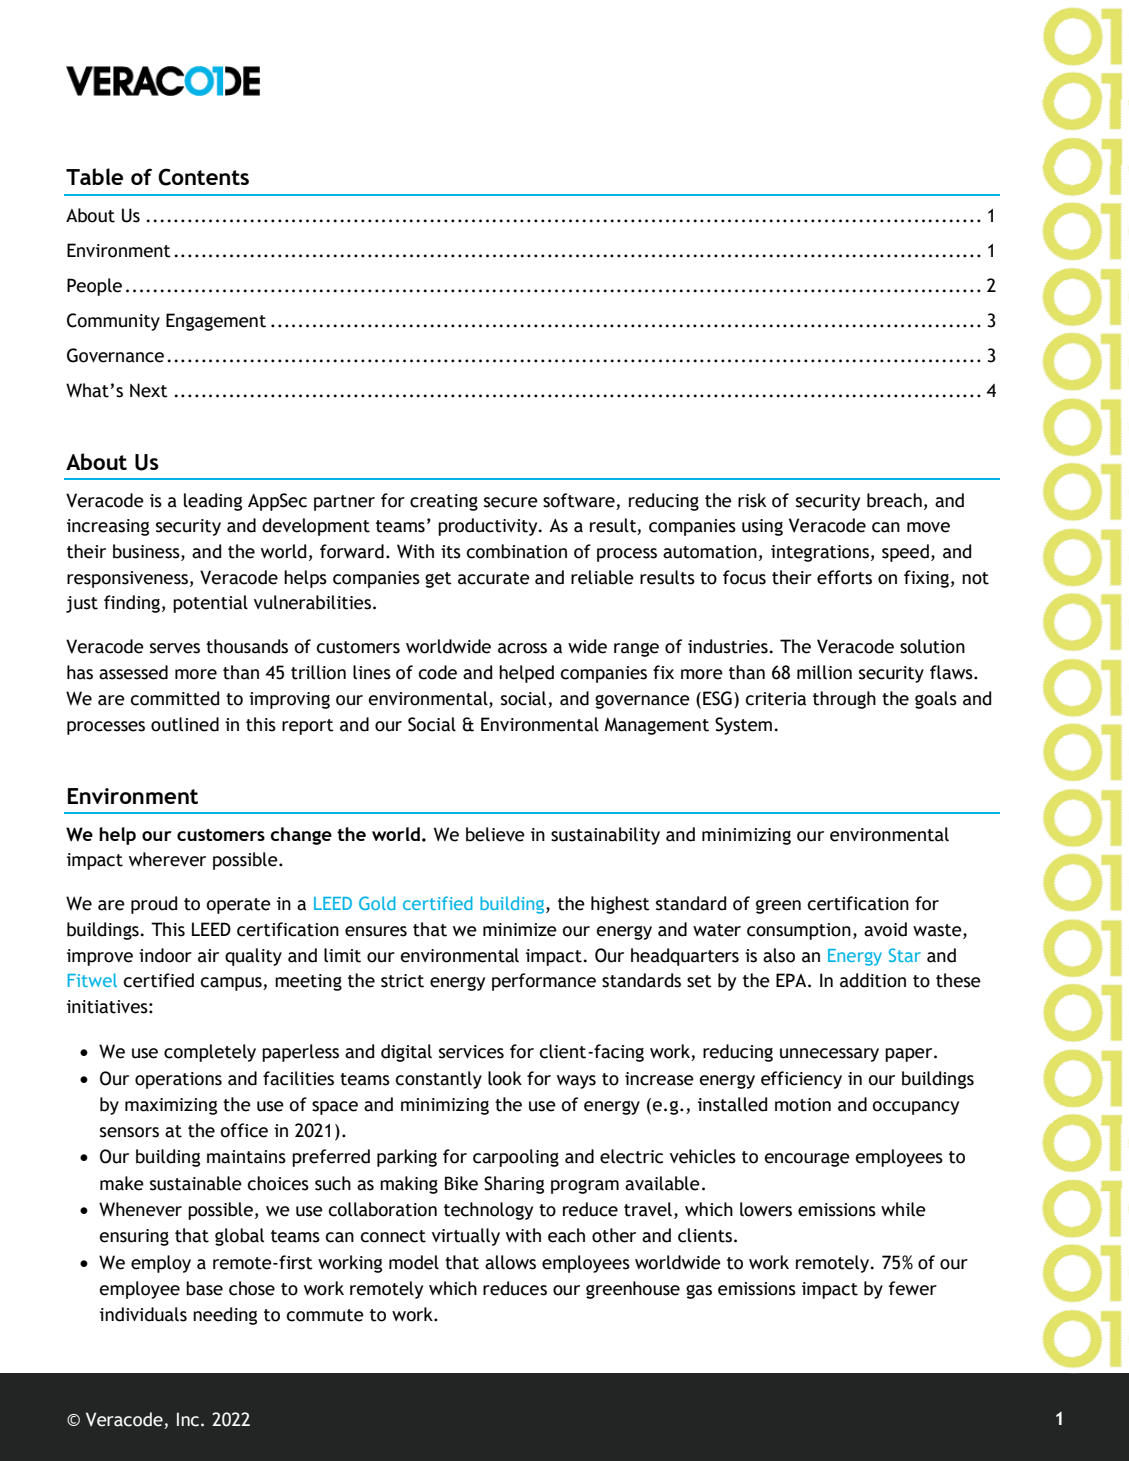  I want to click on through, so click(844, 700).
